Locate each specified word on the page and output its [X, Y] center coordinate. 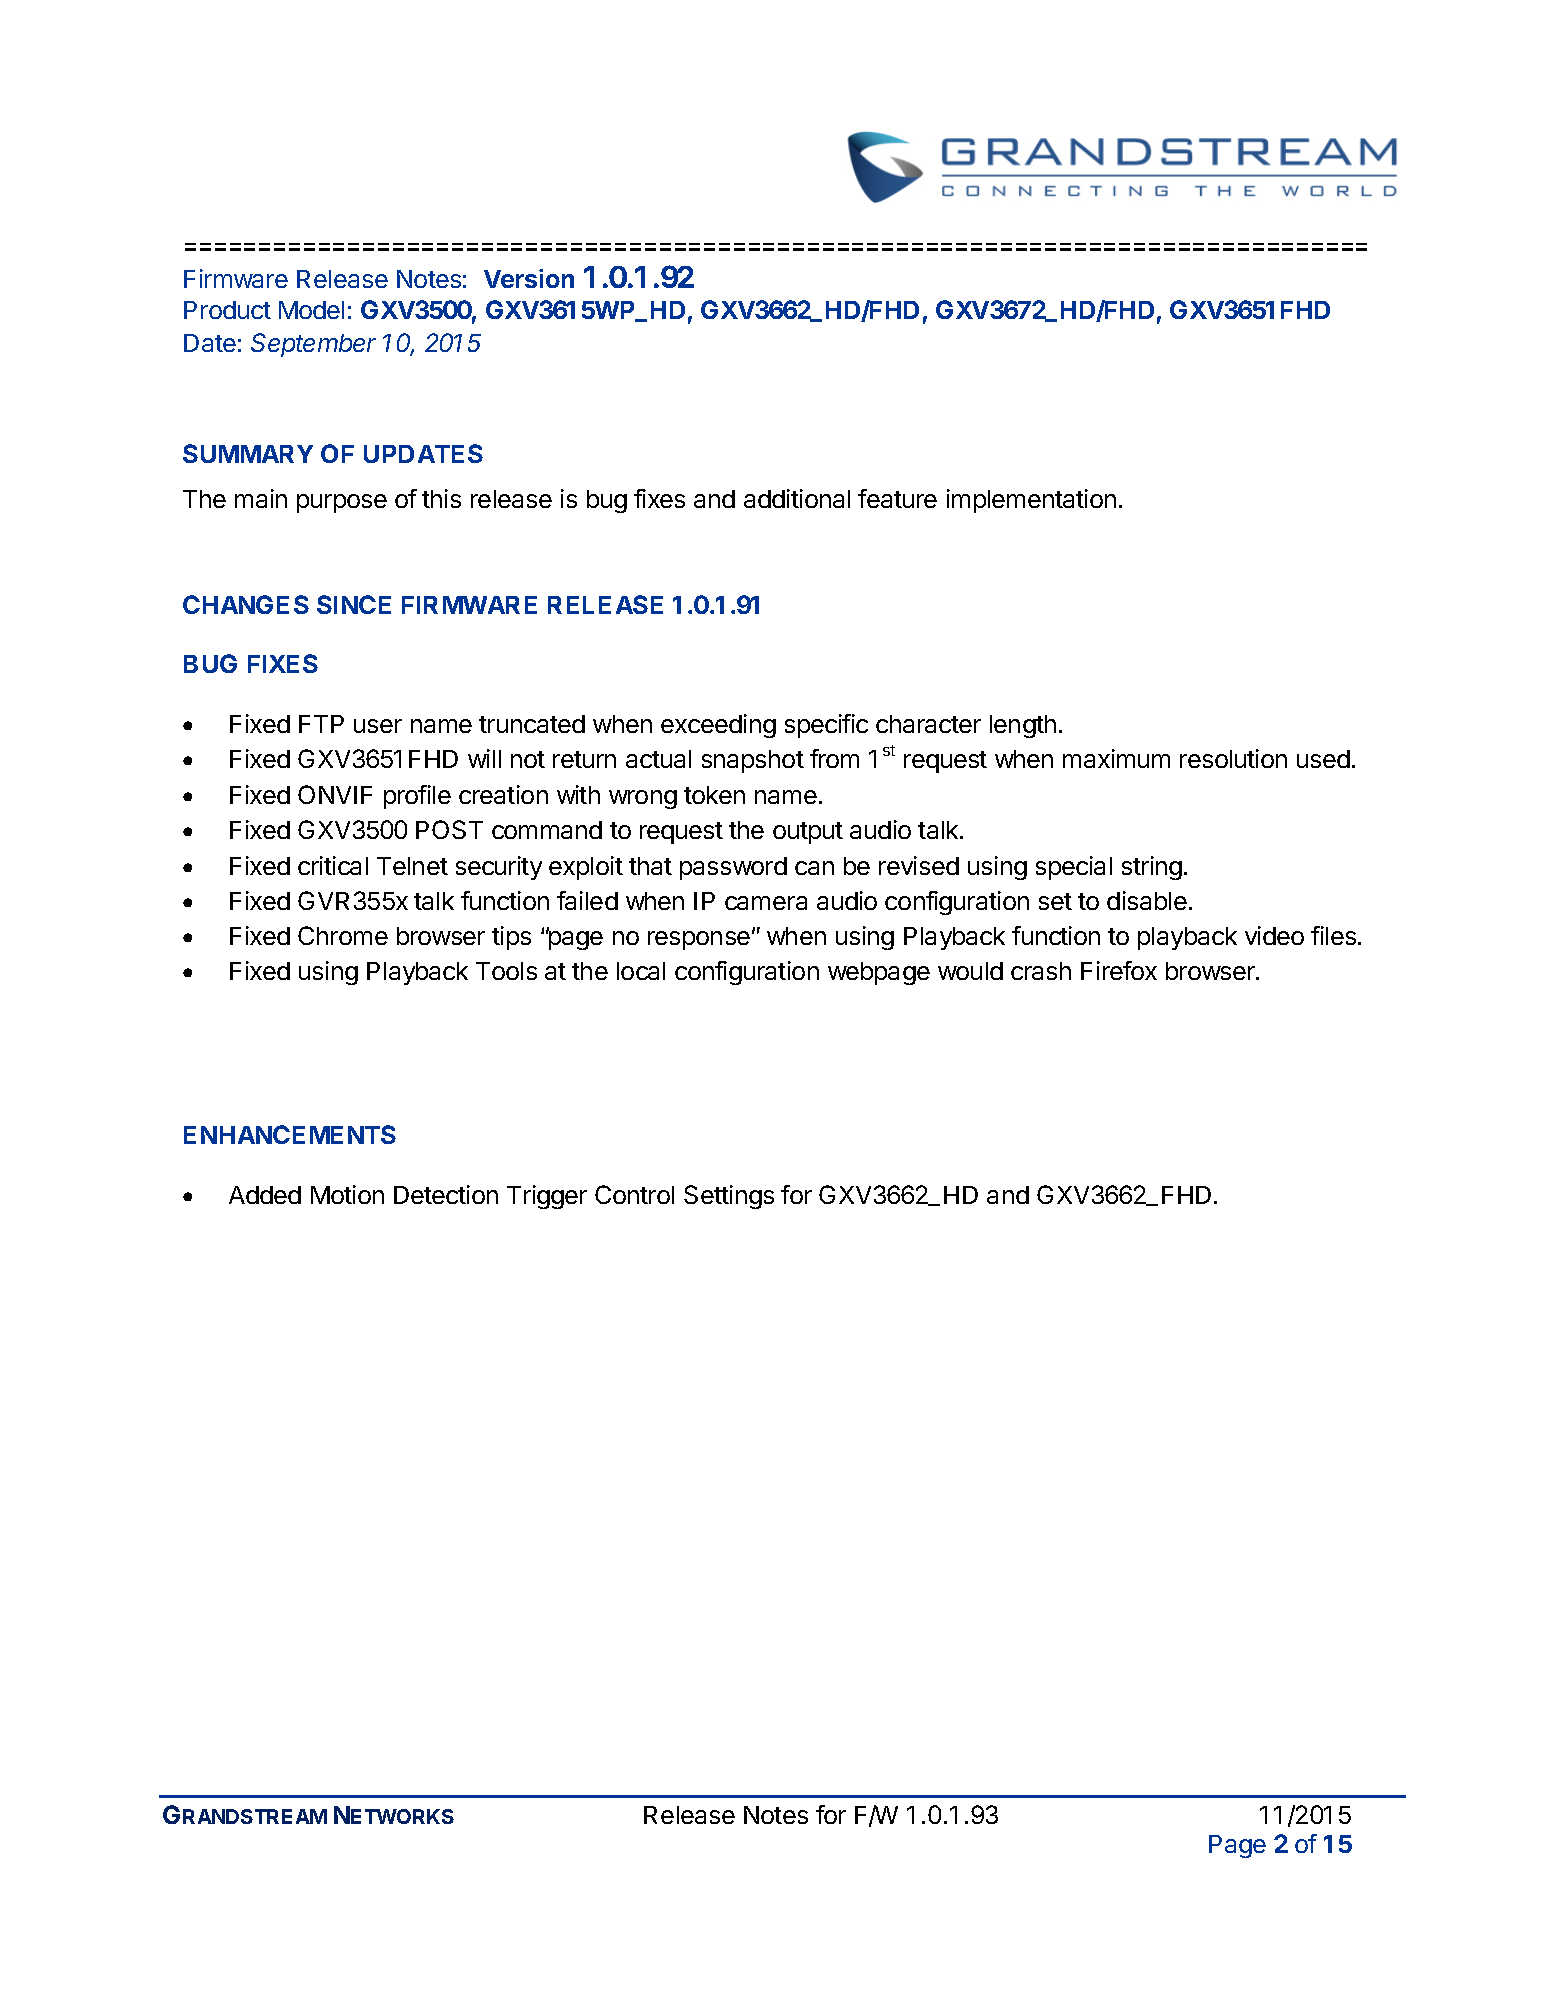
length [1023, 726]
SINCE [354, 604]
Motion [347, 1194]
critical [333, 865]
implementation [1031, 501]
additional [797, 498]
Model [311, 310]
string [1152, 868]
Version [529, 278]
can [814, 868]
